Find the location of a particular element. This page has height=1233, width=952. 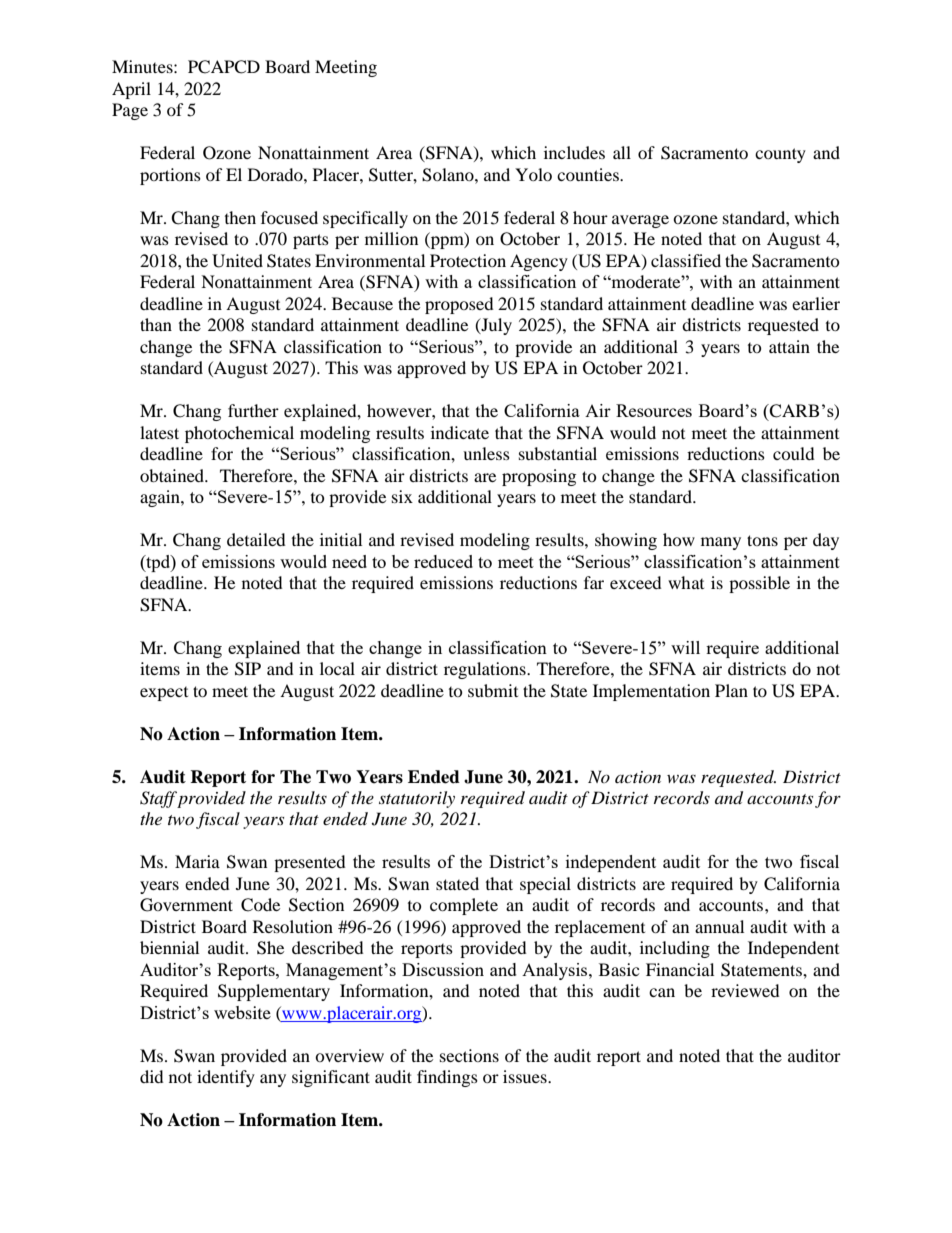

expect is located at coordinates (164, 694).
